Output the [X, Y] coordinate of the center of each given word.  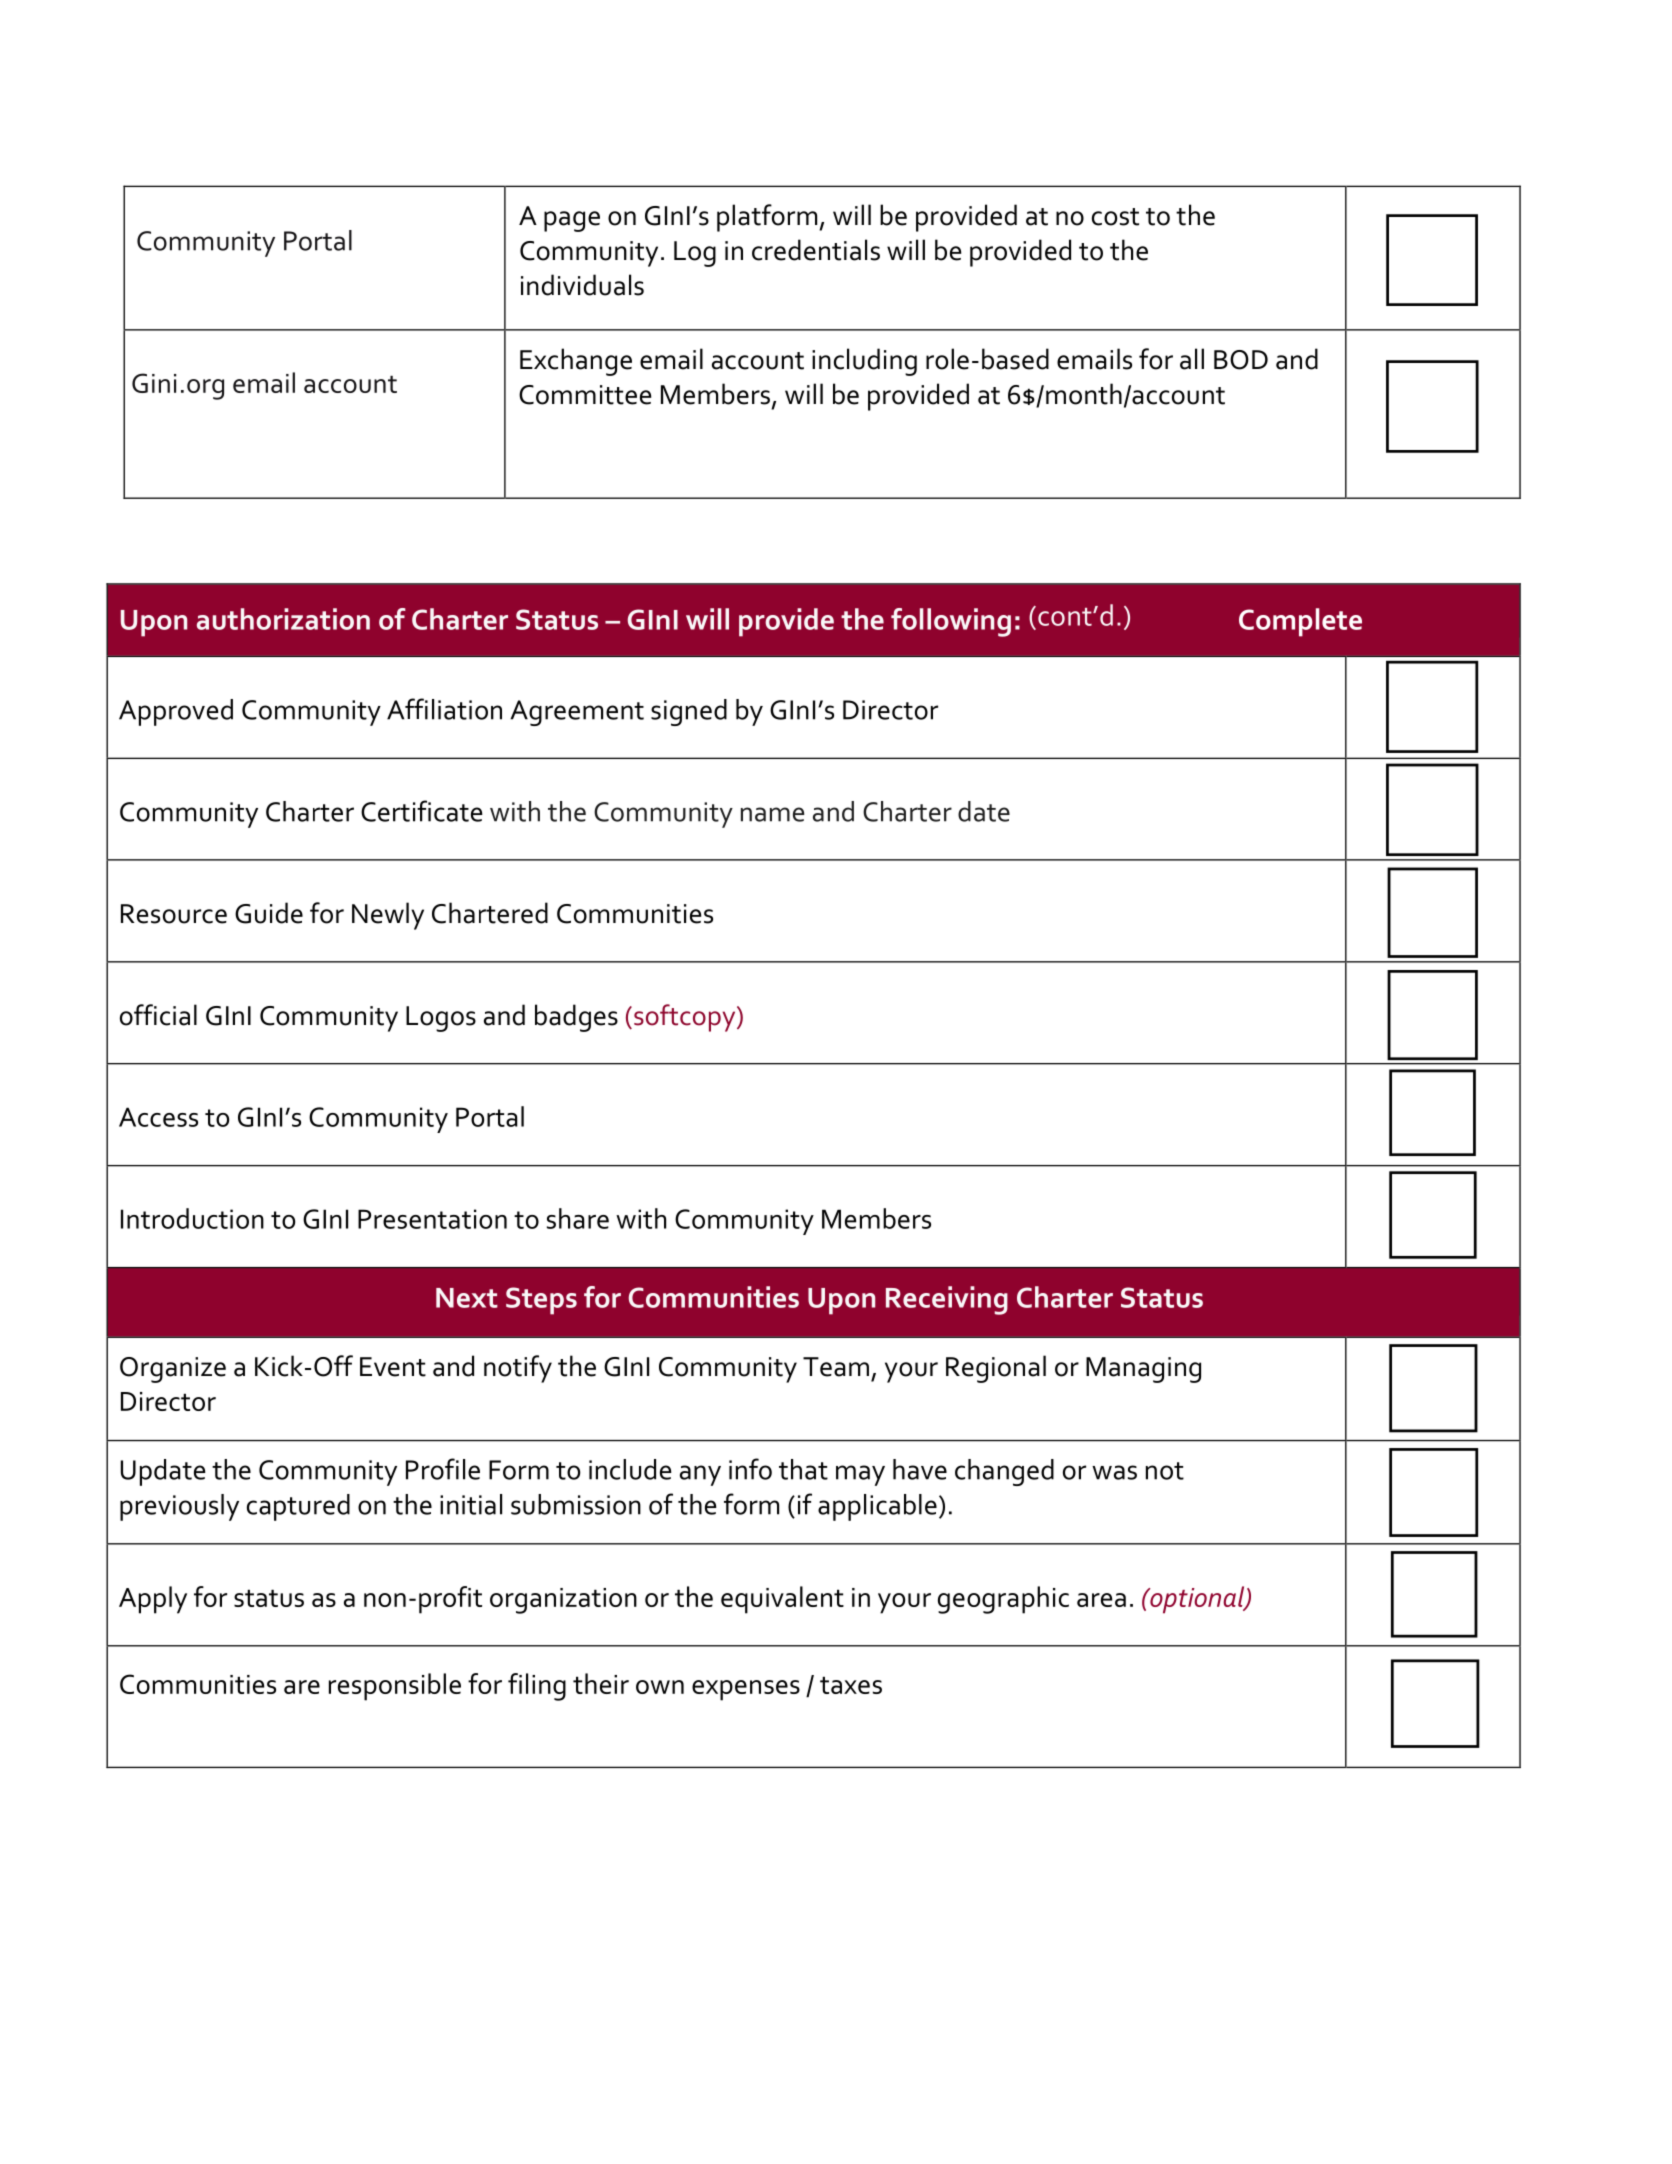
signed [689, 712]
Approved [176, 712]
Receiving [947, 1300]
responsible [395, 1687]
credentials [816, 250]
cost [1115, 217]
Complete [1300, 622]
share [578, 1218]
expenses [746, 1690]
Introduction [192, 1218]
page [572, 221]
